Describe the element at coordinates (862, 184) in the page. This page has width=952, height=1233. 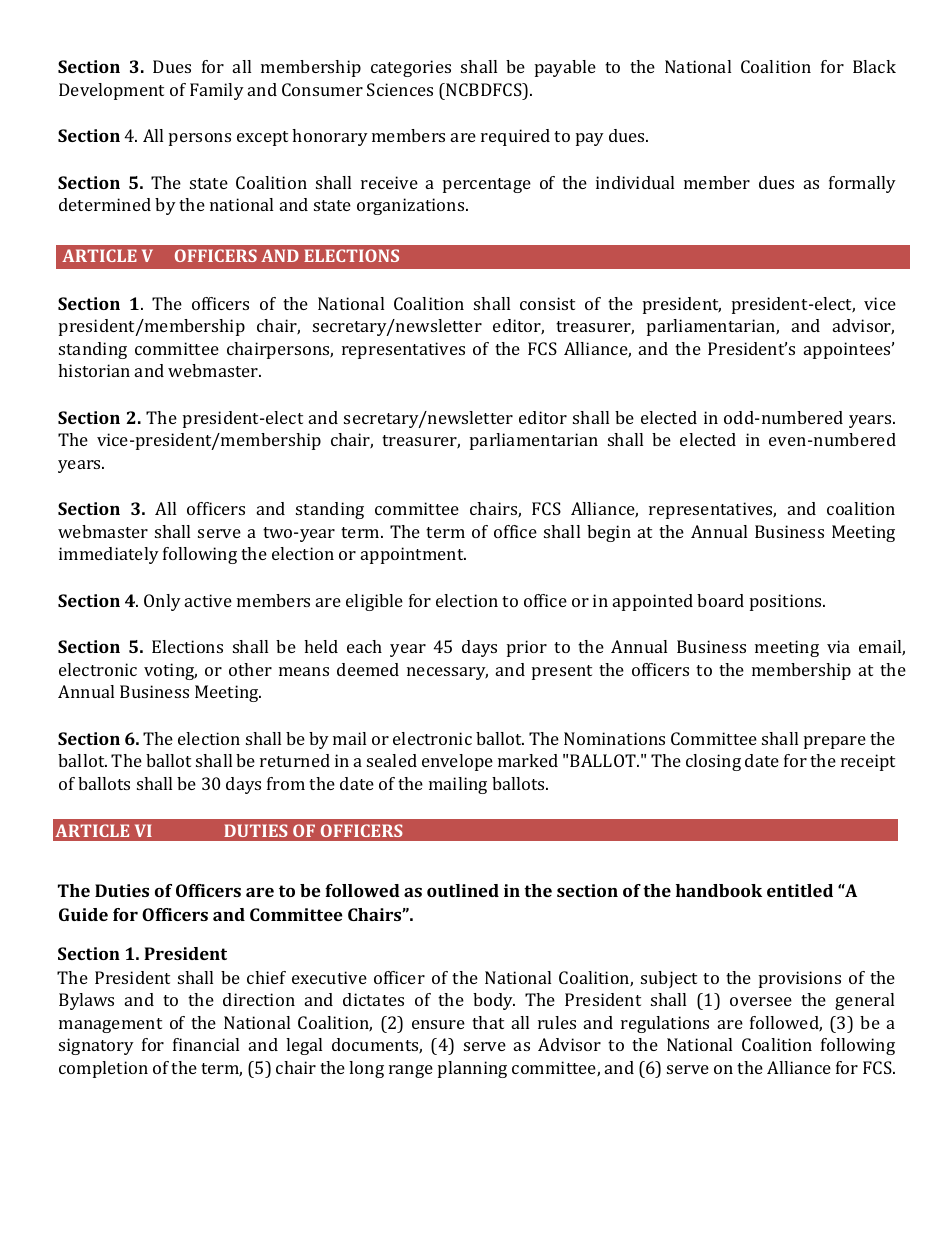
I see `formally` at that location.
